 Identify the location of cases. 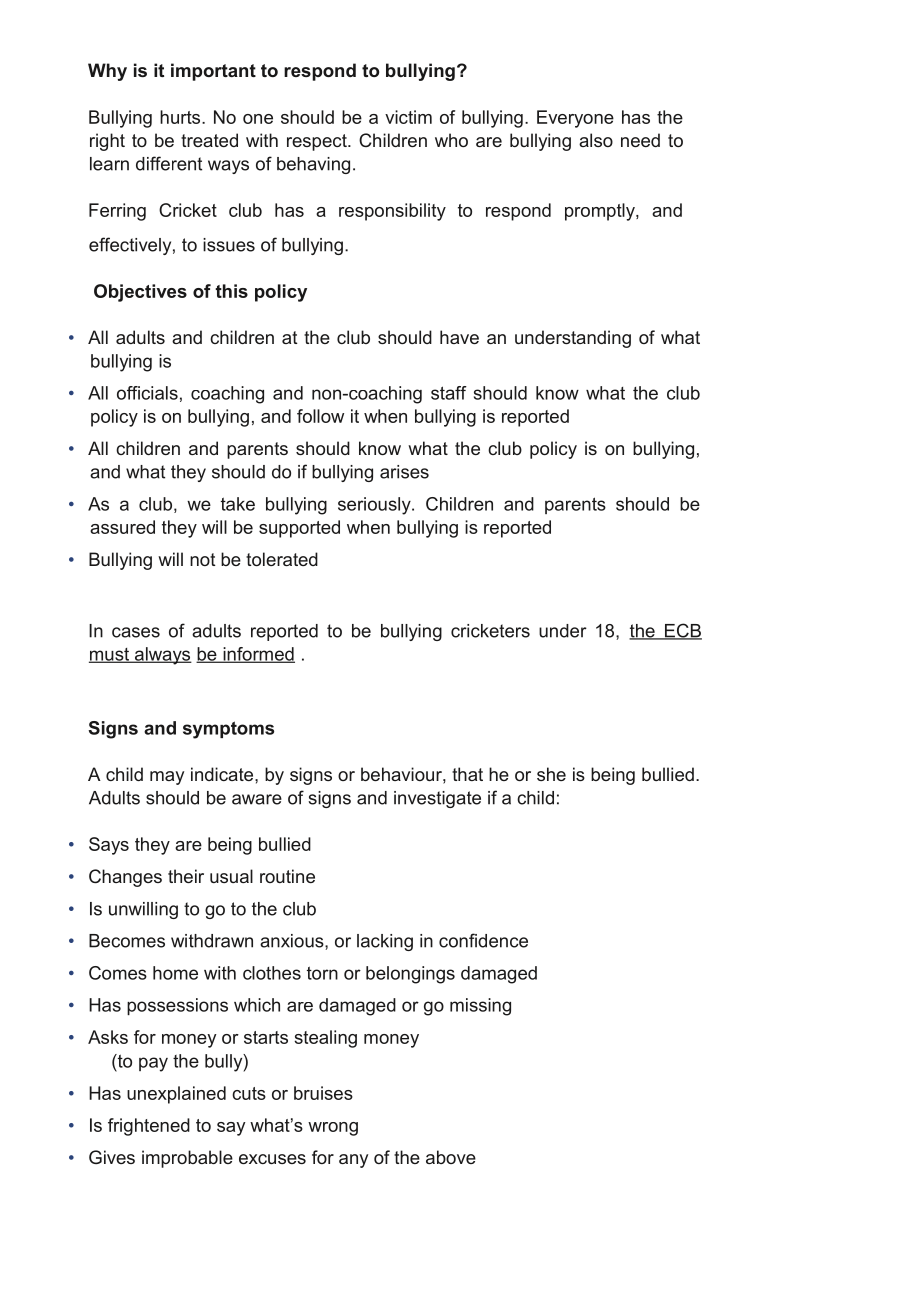
(136, 632).
